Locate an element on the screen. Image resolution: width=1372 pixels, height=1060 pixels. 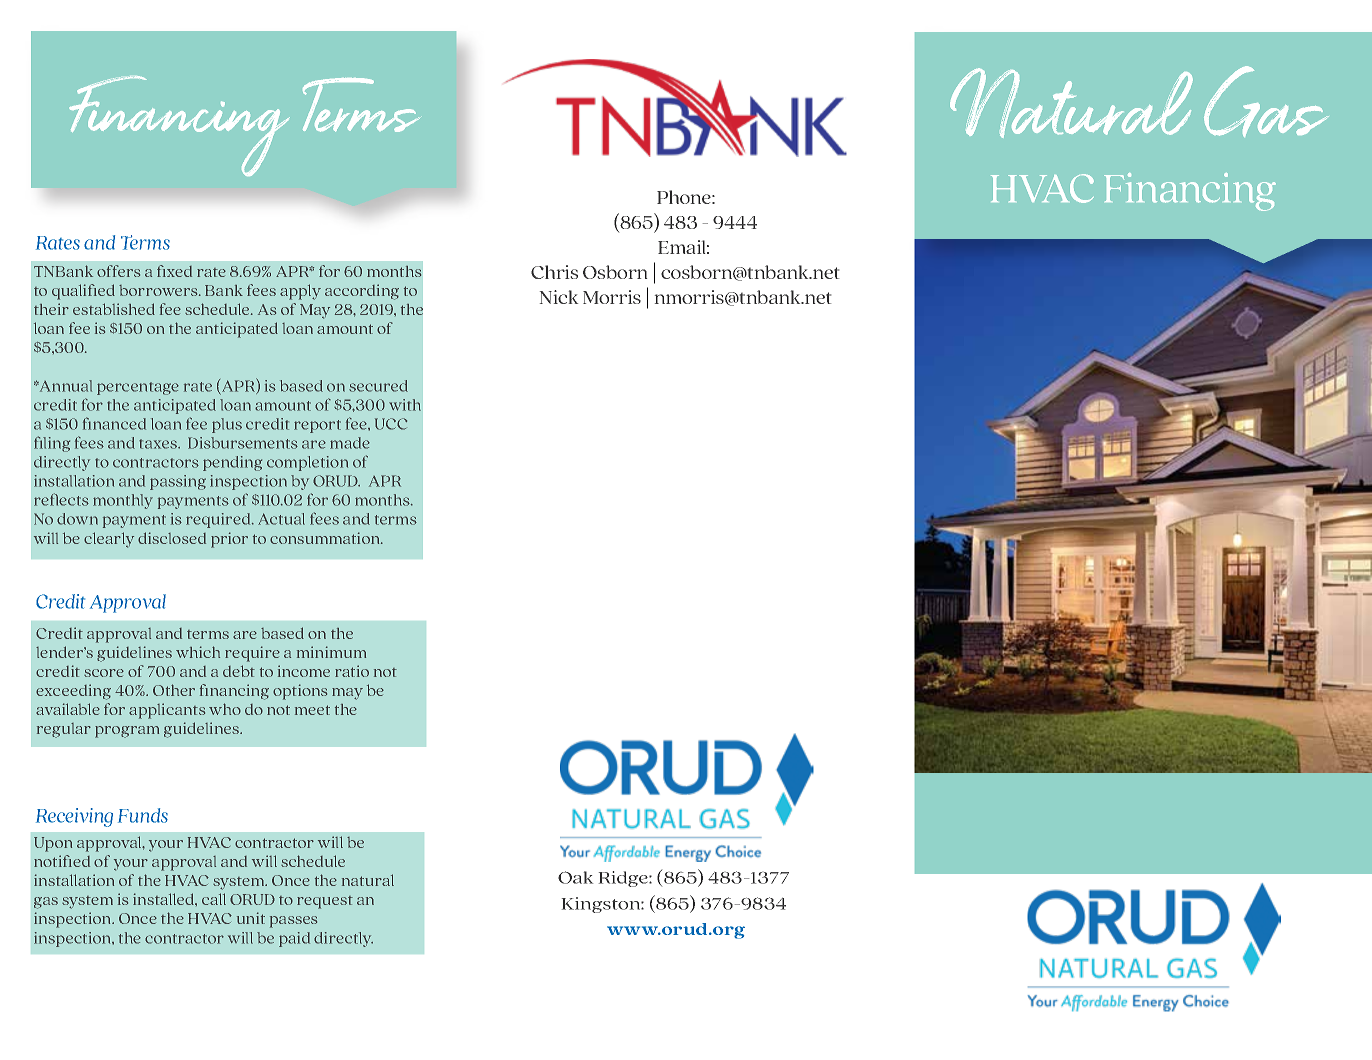
with is located at coordinates (405, 405).
